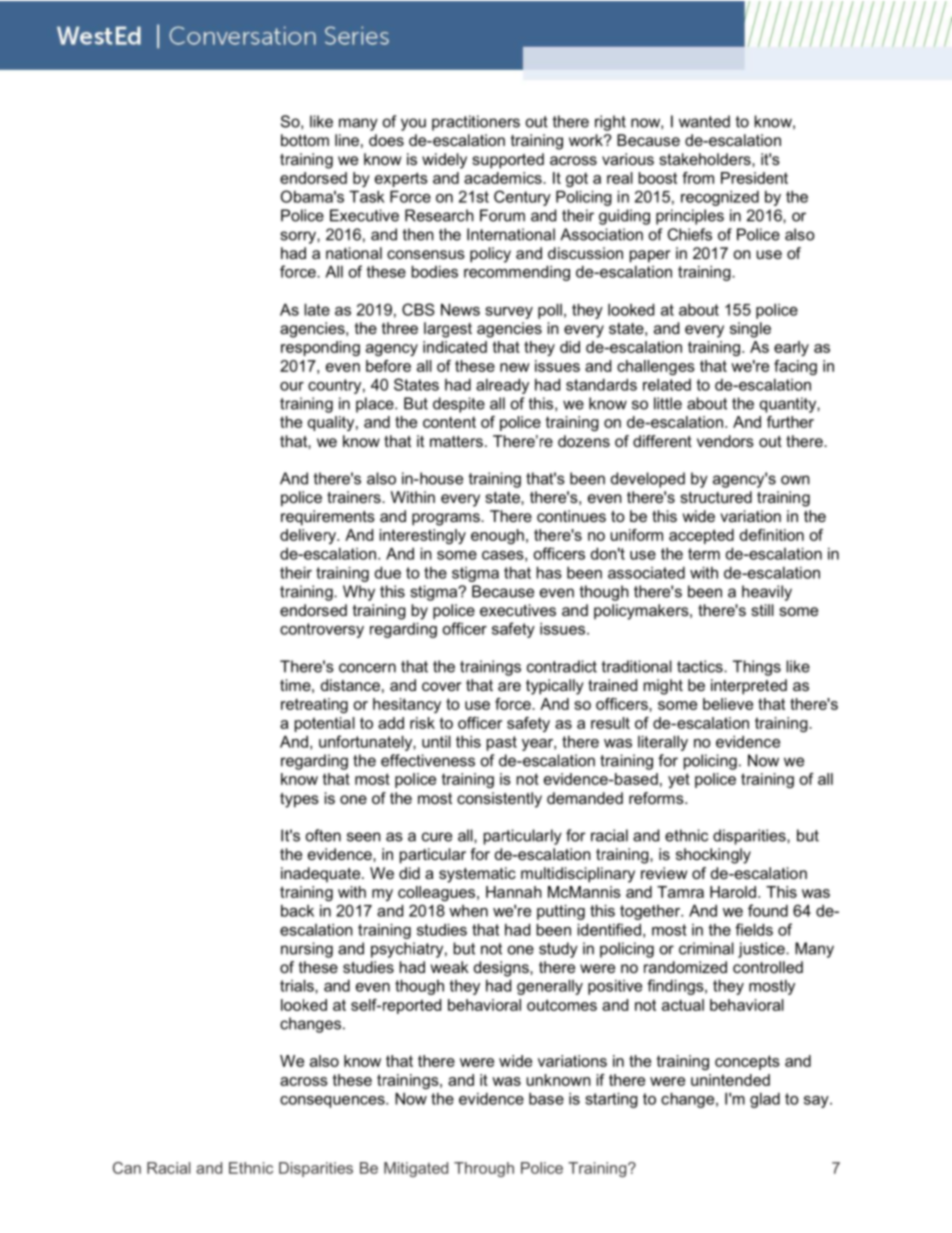 The height and width of the screenshot is (1233, 952). I want to click on Through, so click(484, 1169).
